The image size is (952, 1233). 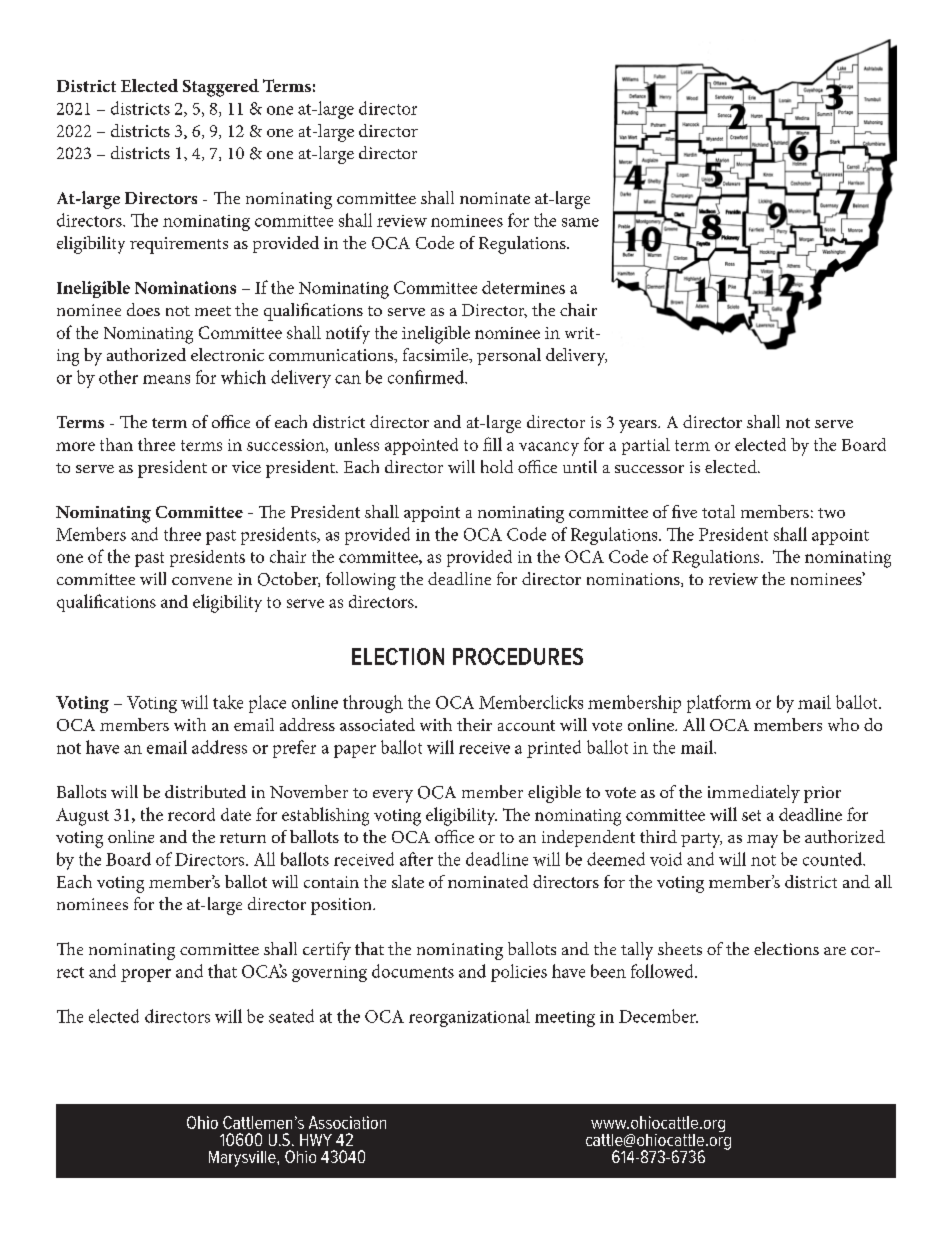 I want to click on total, so click(x=718, y=511).
